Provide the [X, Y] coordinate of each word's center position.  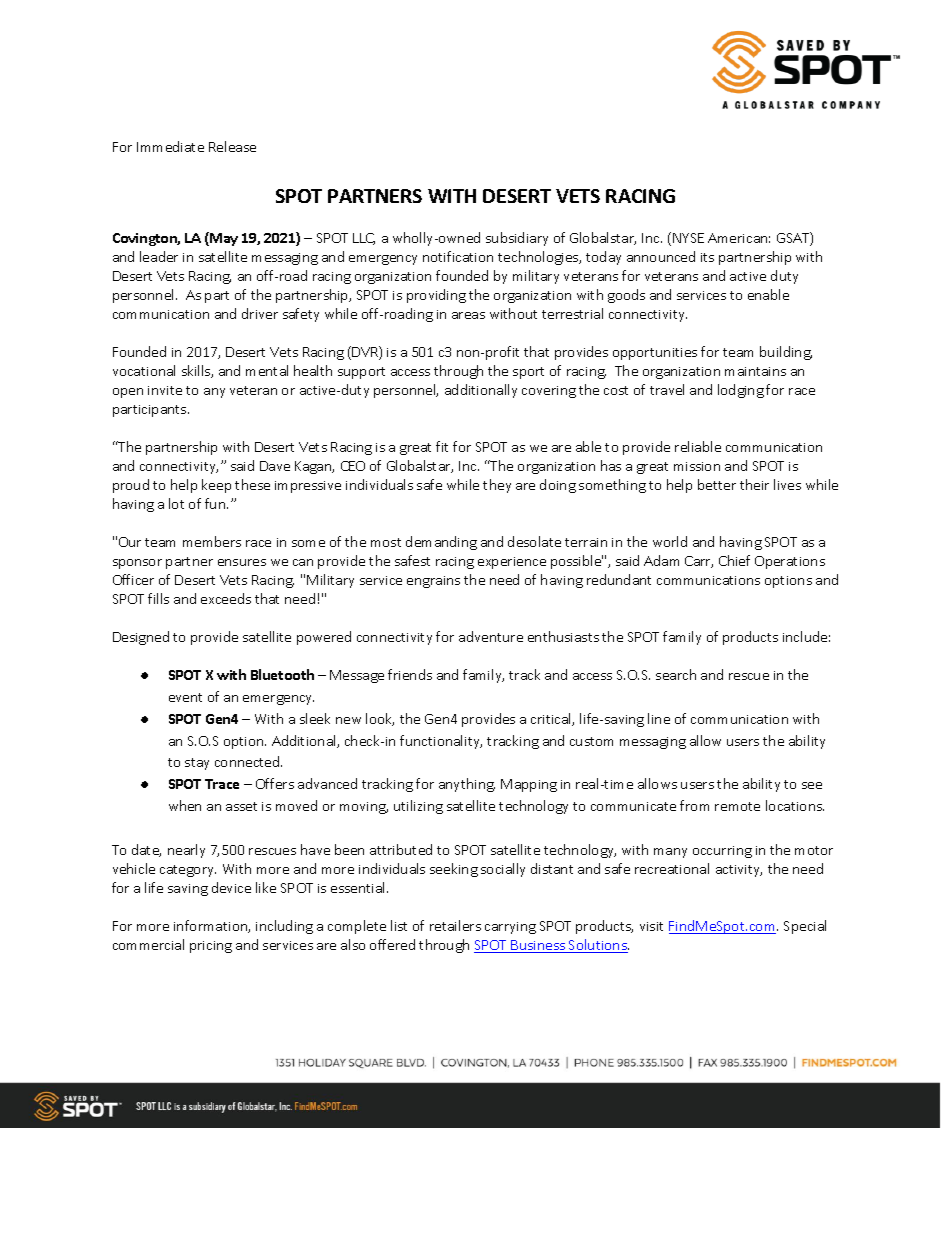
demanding [441, 543]
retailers [455, 925]
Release [232, 146]
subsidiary [517, 239]
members [212, 541]
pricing [211, 947]
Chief [734, 560]
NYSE [688, 238]
